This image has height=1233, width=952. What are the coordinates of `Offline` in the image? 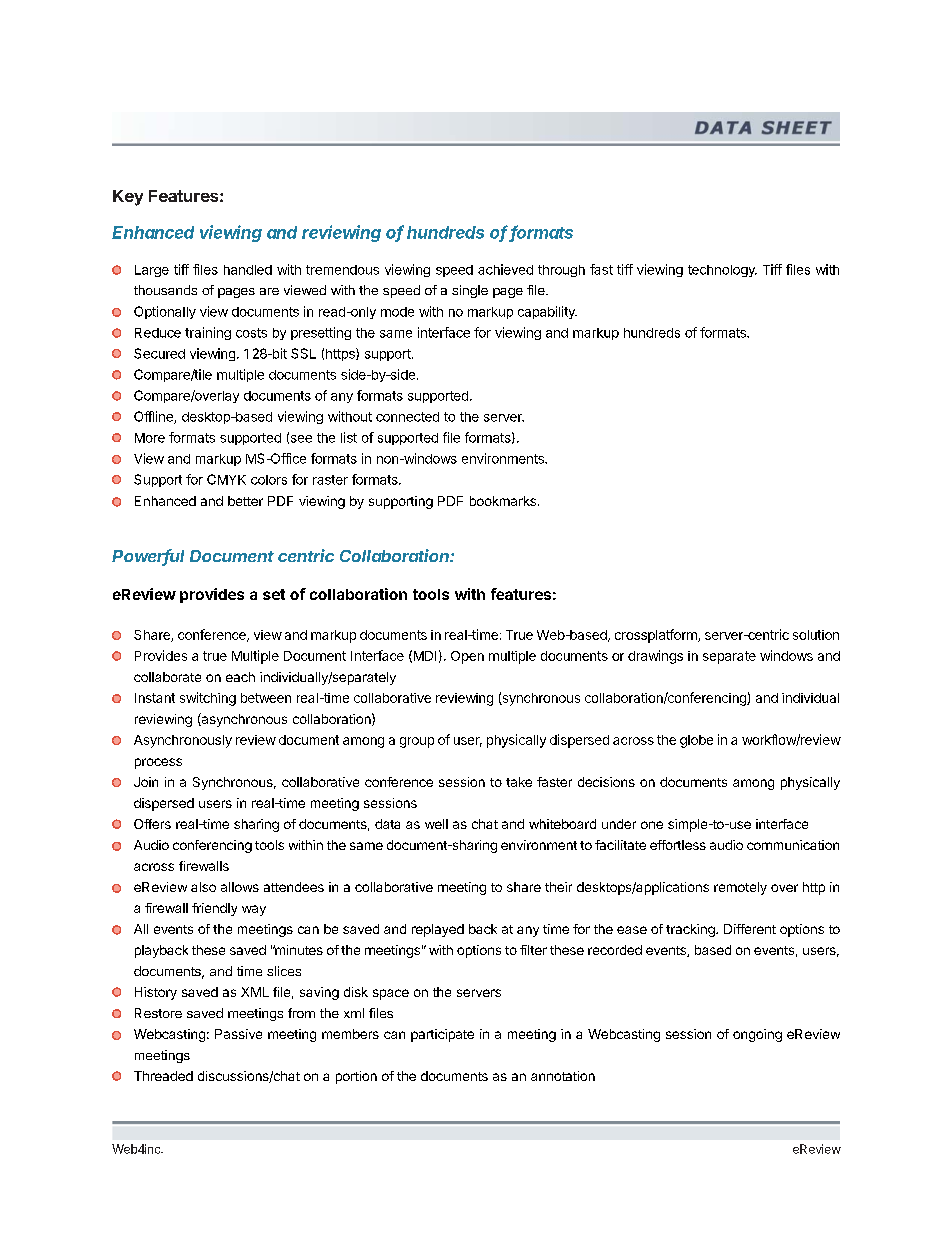 It's located at (154, 417).
